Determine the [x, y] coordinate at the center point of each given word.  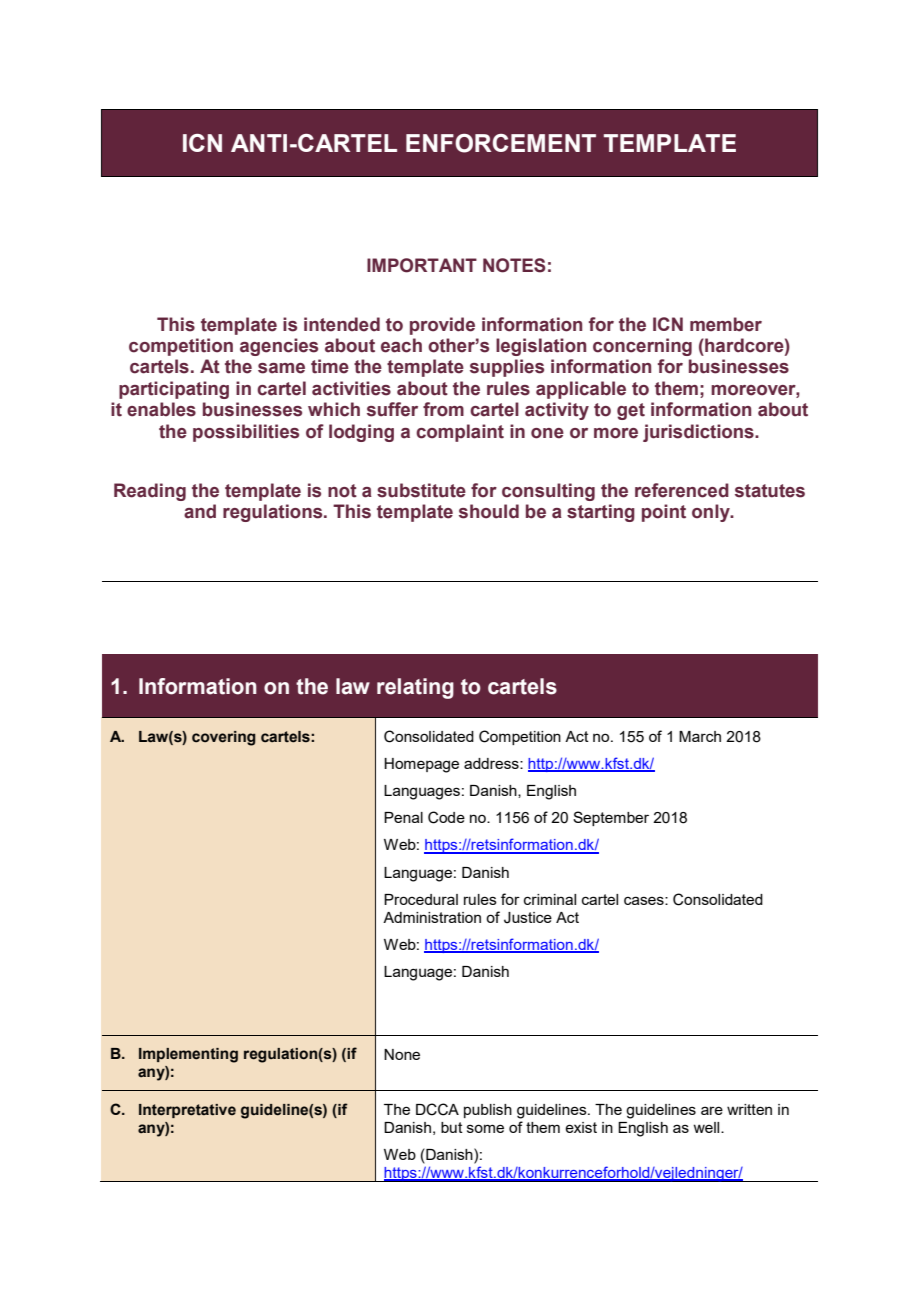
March [700, 736]
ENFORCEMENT [501, 143]
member [726, 324]
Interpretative [187, 1111]
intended [342, 324]
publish [488, 1111]
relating [415, 688]
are [712, 1110]
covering [224, 738]
